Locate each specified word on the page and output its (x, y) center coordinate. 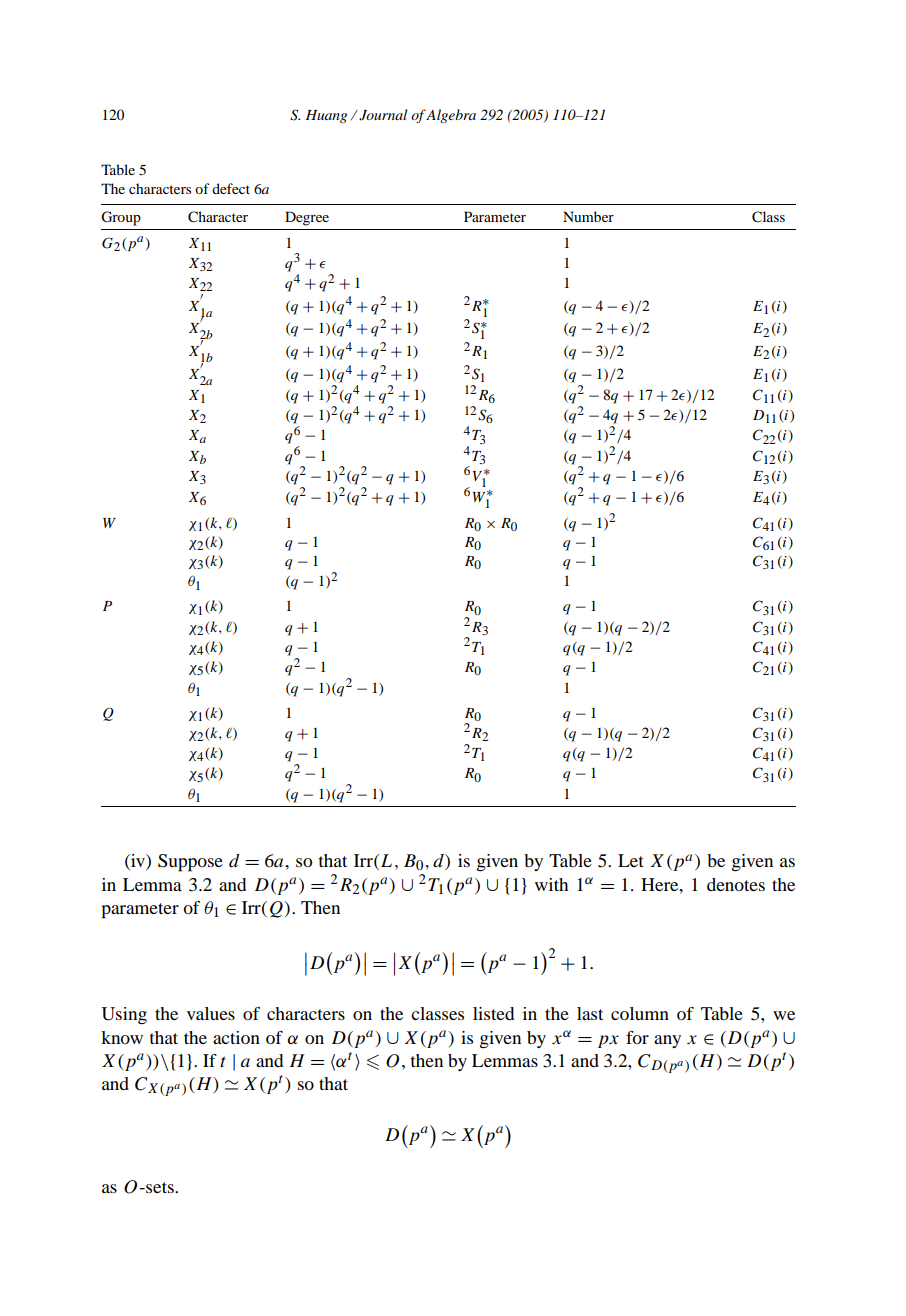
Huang (326, 116)
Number (588, 216)
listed (493, 1013)
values (211, 1013)
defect (231, 188)
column (640, 1013)
